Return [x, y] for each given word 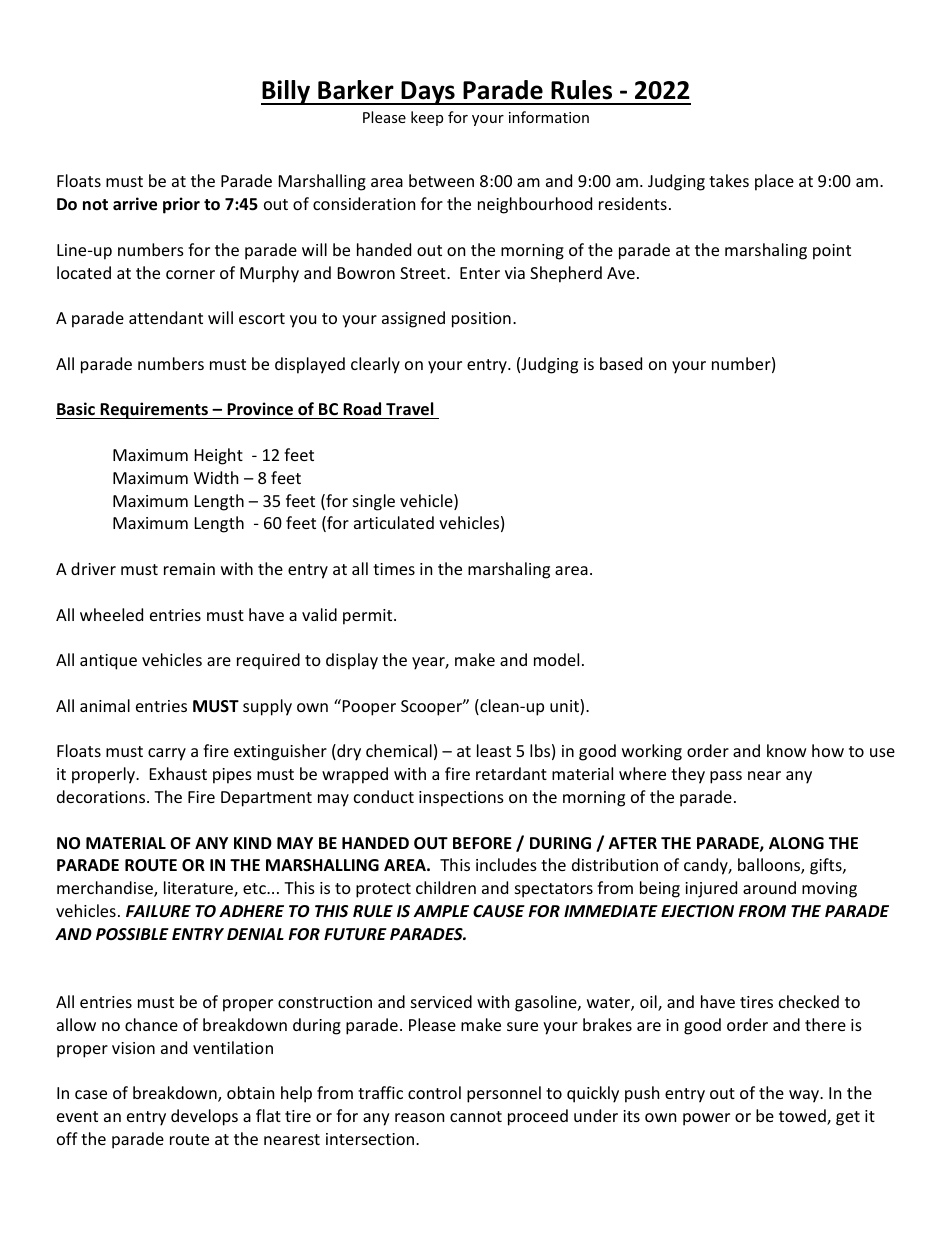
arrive [135, 204]
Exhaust [178, 773]
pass [726, 777]
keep [427, 118]
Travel [410, 410]
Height [219, 456]
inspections [461, 799]
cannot [476, 1116]
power [706, 1119]
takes [729, 180]
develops [204, 1117]
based [621, 363]
